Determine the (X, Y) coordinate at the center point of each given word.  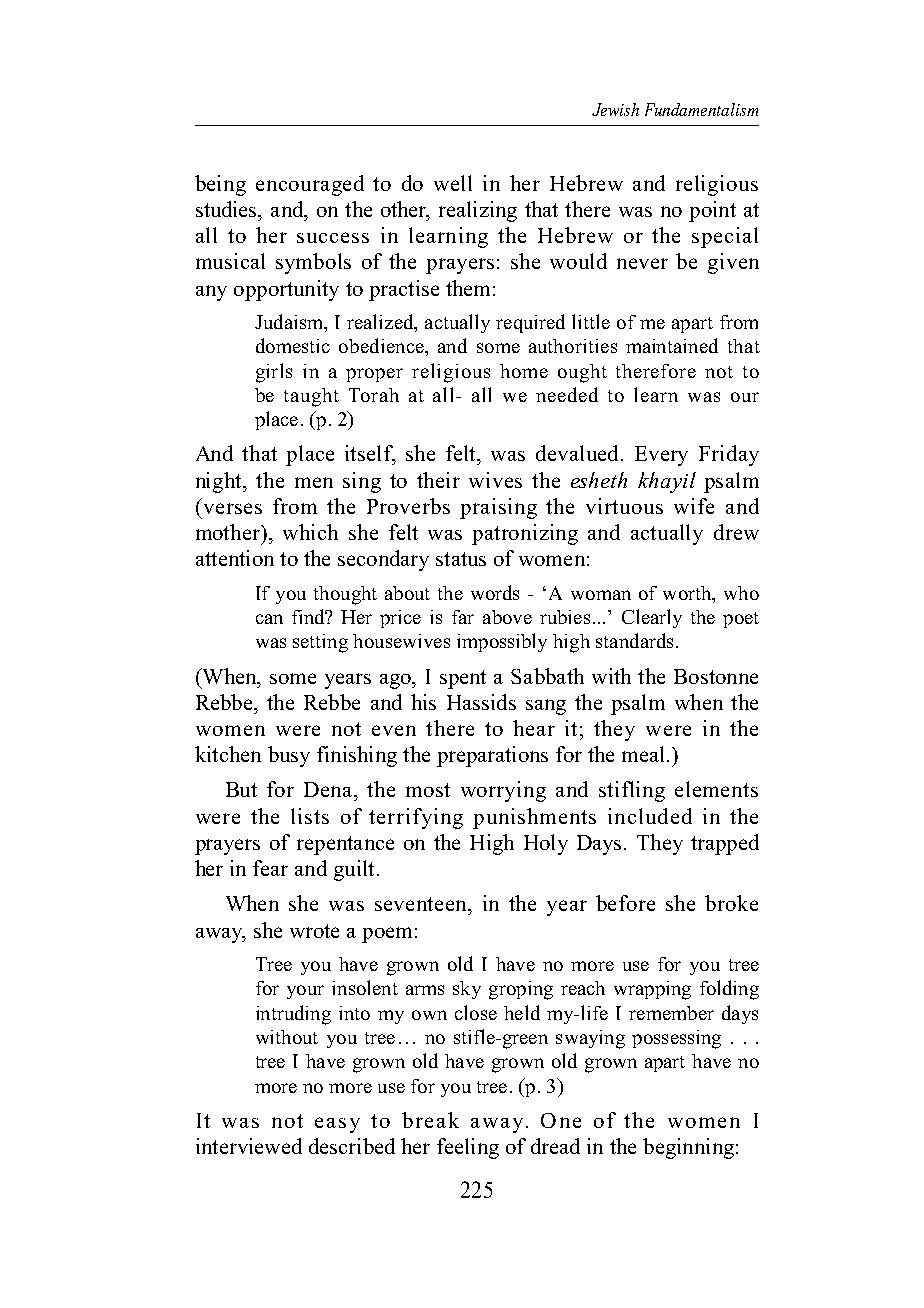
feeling (468, 1148)
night (220, 482)
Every (661, 456)
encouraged (310, 185)
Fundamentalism (701, 109)
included (650, 816)
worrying (503, 791)
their (438, 480)
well (453, 183)
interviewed (249, 1146)
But (241, 789)
